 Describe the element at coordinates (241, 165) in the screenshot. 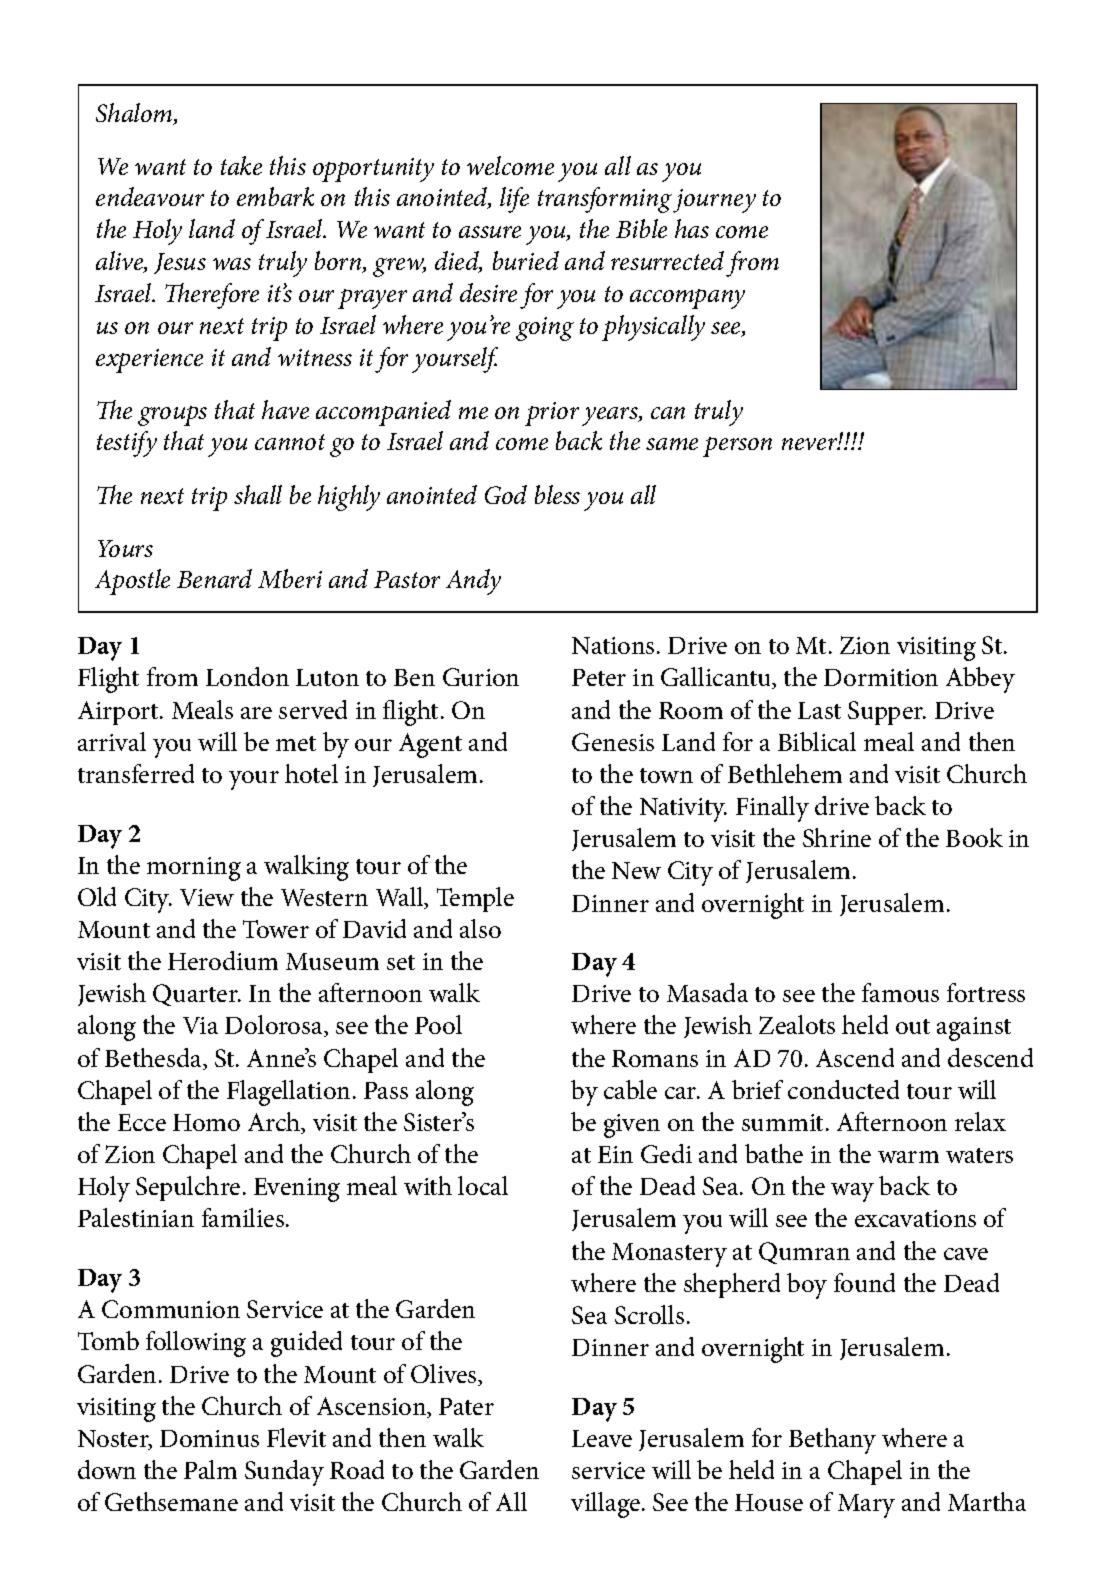

I see `take` at that location.
